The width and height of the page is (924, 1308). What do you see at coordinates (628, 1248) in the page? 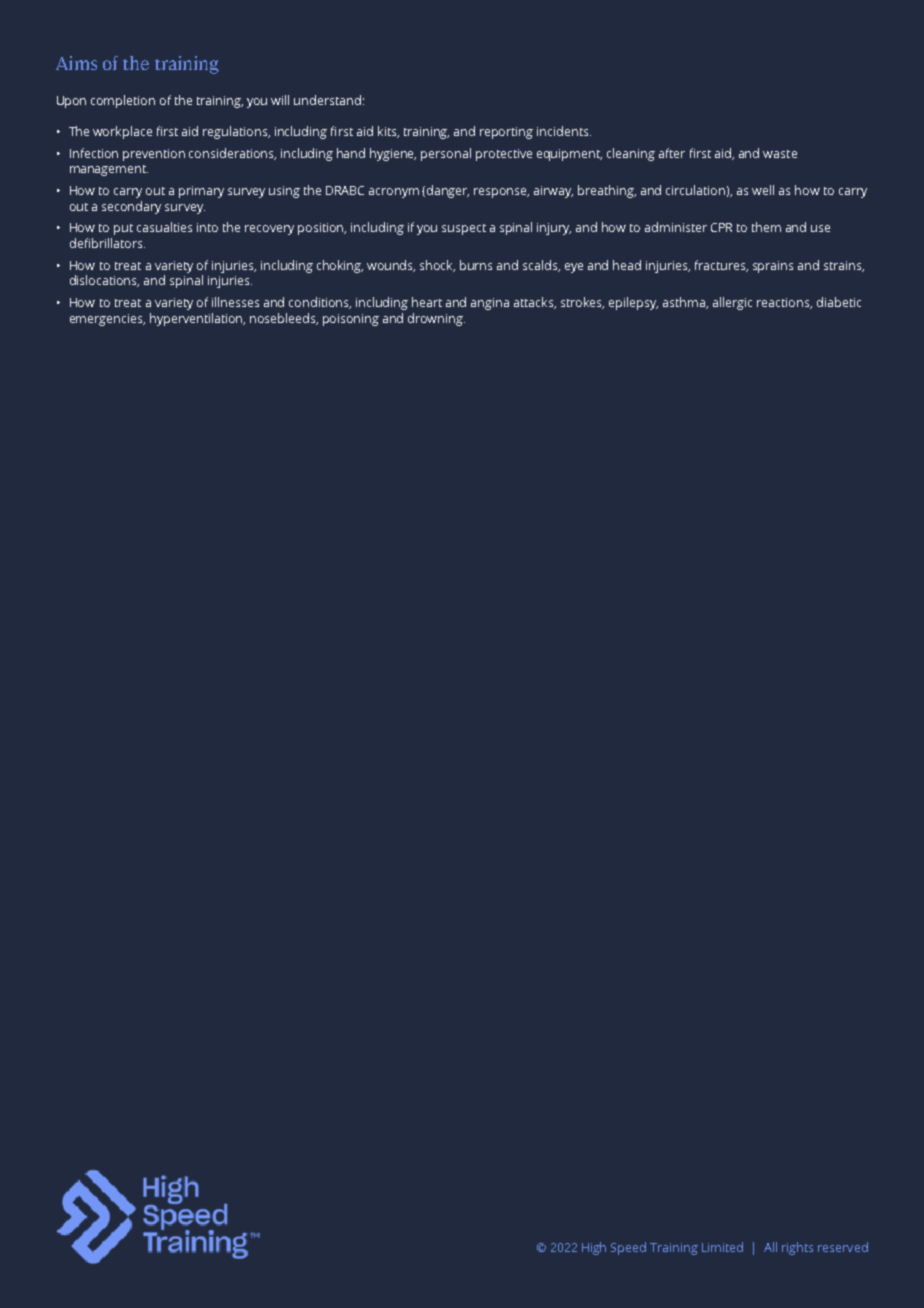
I see `Speed` at bounding box center [628, 1248].
